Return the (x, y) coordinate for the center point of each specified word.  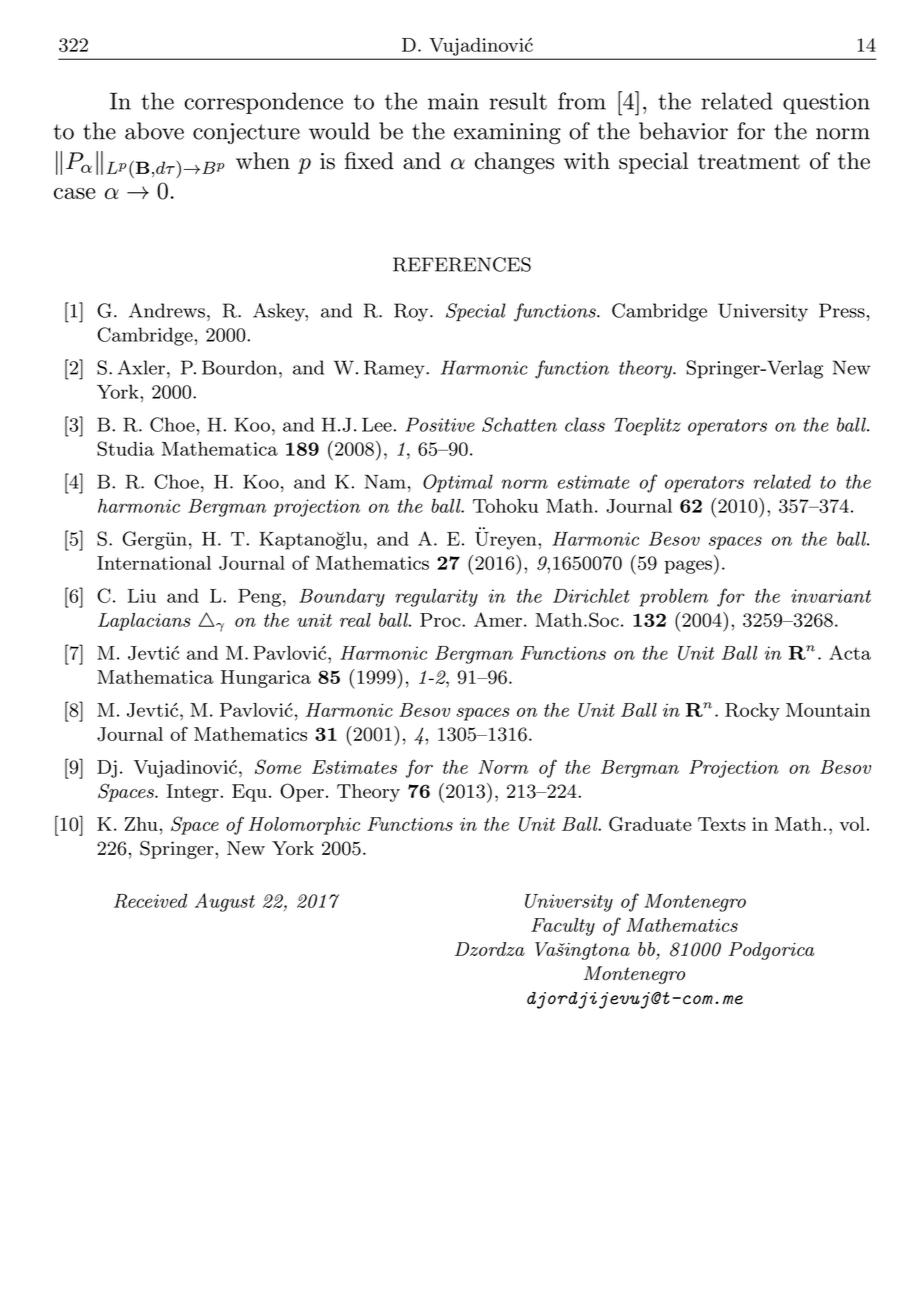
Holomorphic (304, 826)
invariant (831, 596)
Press (842, 310)
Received (150, 900)
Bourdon (241, 367)
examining (507, 133)
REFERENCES (462, 264)
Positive (440, 424)
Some (277, 767)
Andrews (167, 310)
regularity (436, 598)
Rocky (752, 712)
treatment (749, 162)
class (585, 424)
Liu (142, 596)
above (154, 131)
